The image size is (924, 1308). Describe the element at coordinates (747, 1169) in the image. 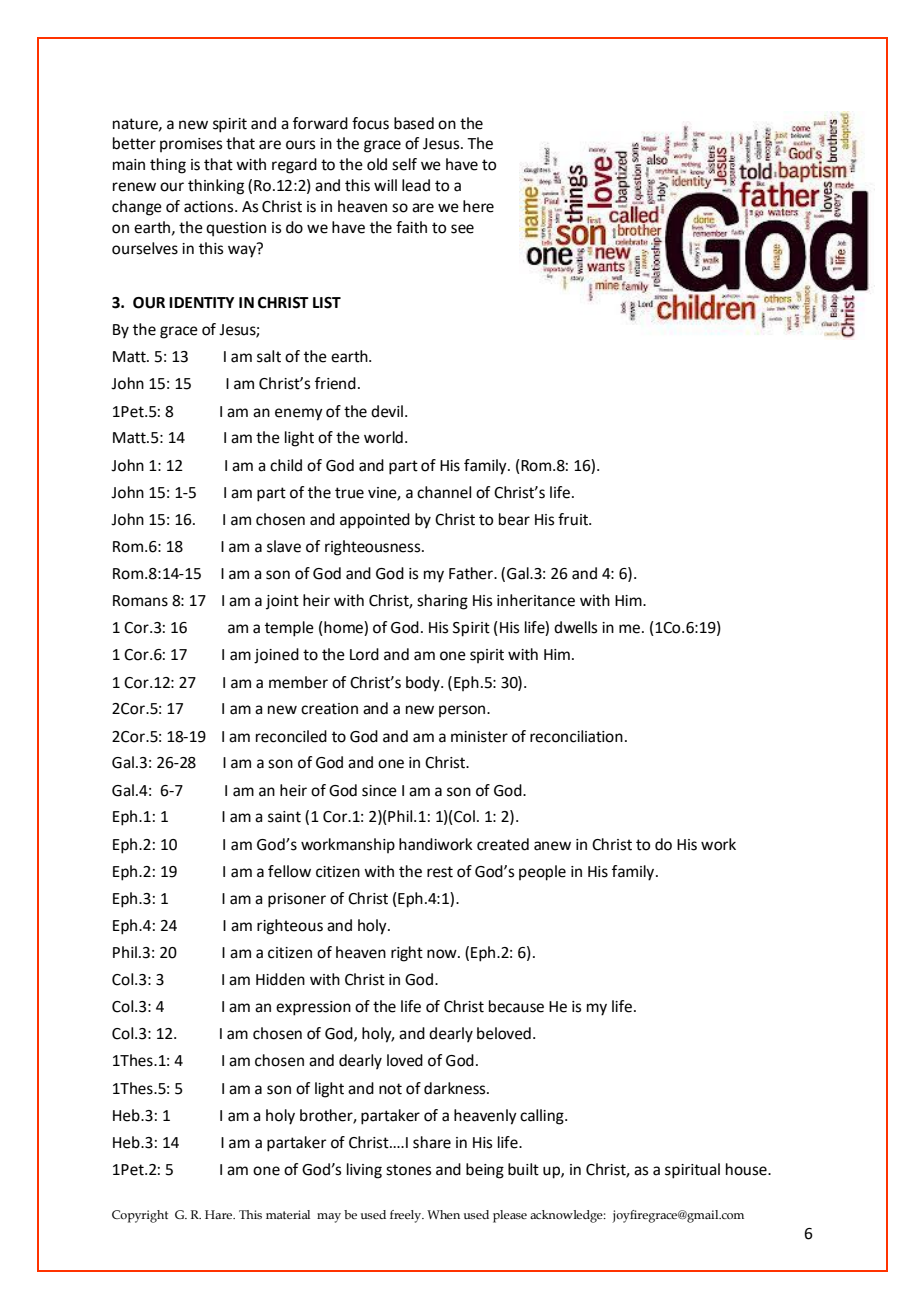

I see `house` at that location.
